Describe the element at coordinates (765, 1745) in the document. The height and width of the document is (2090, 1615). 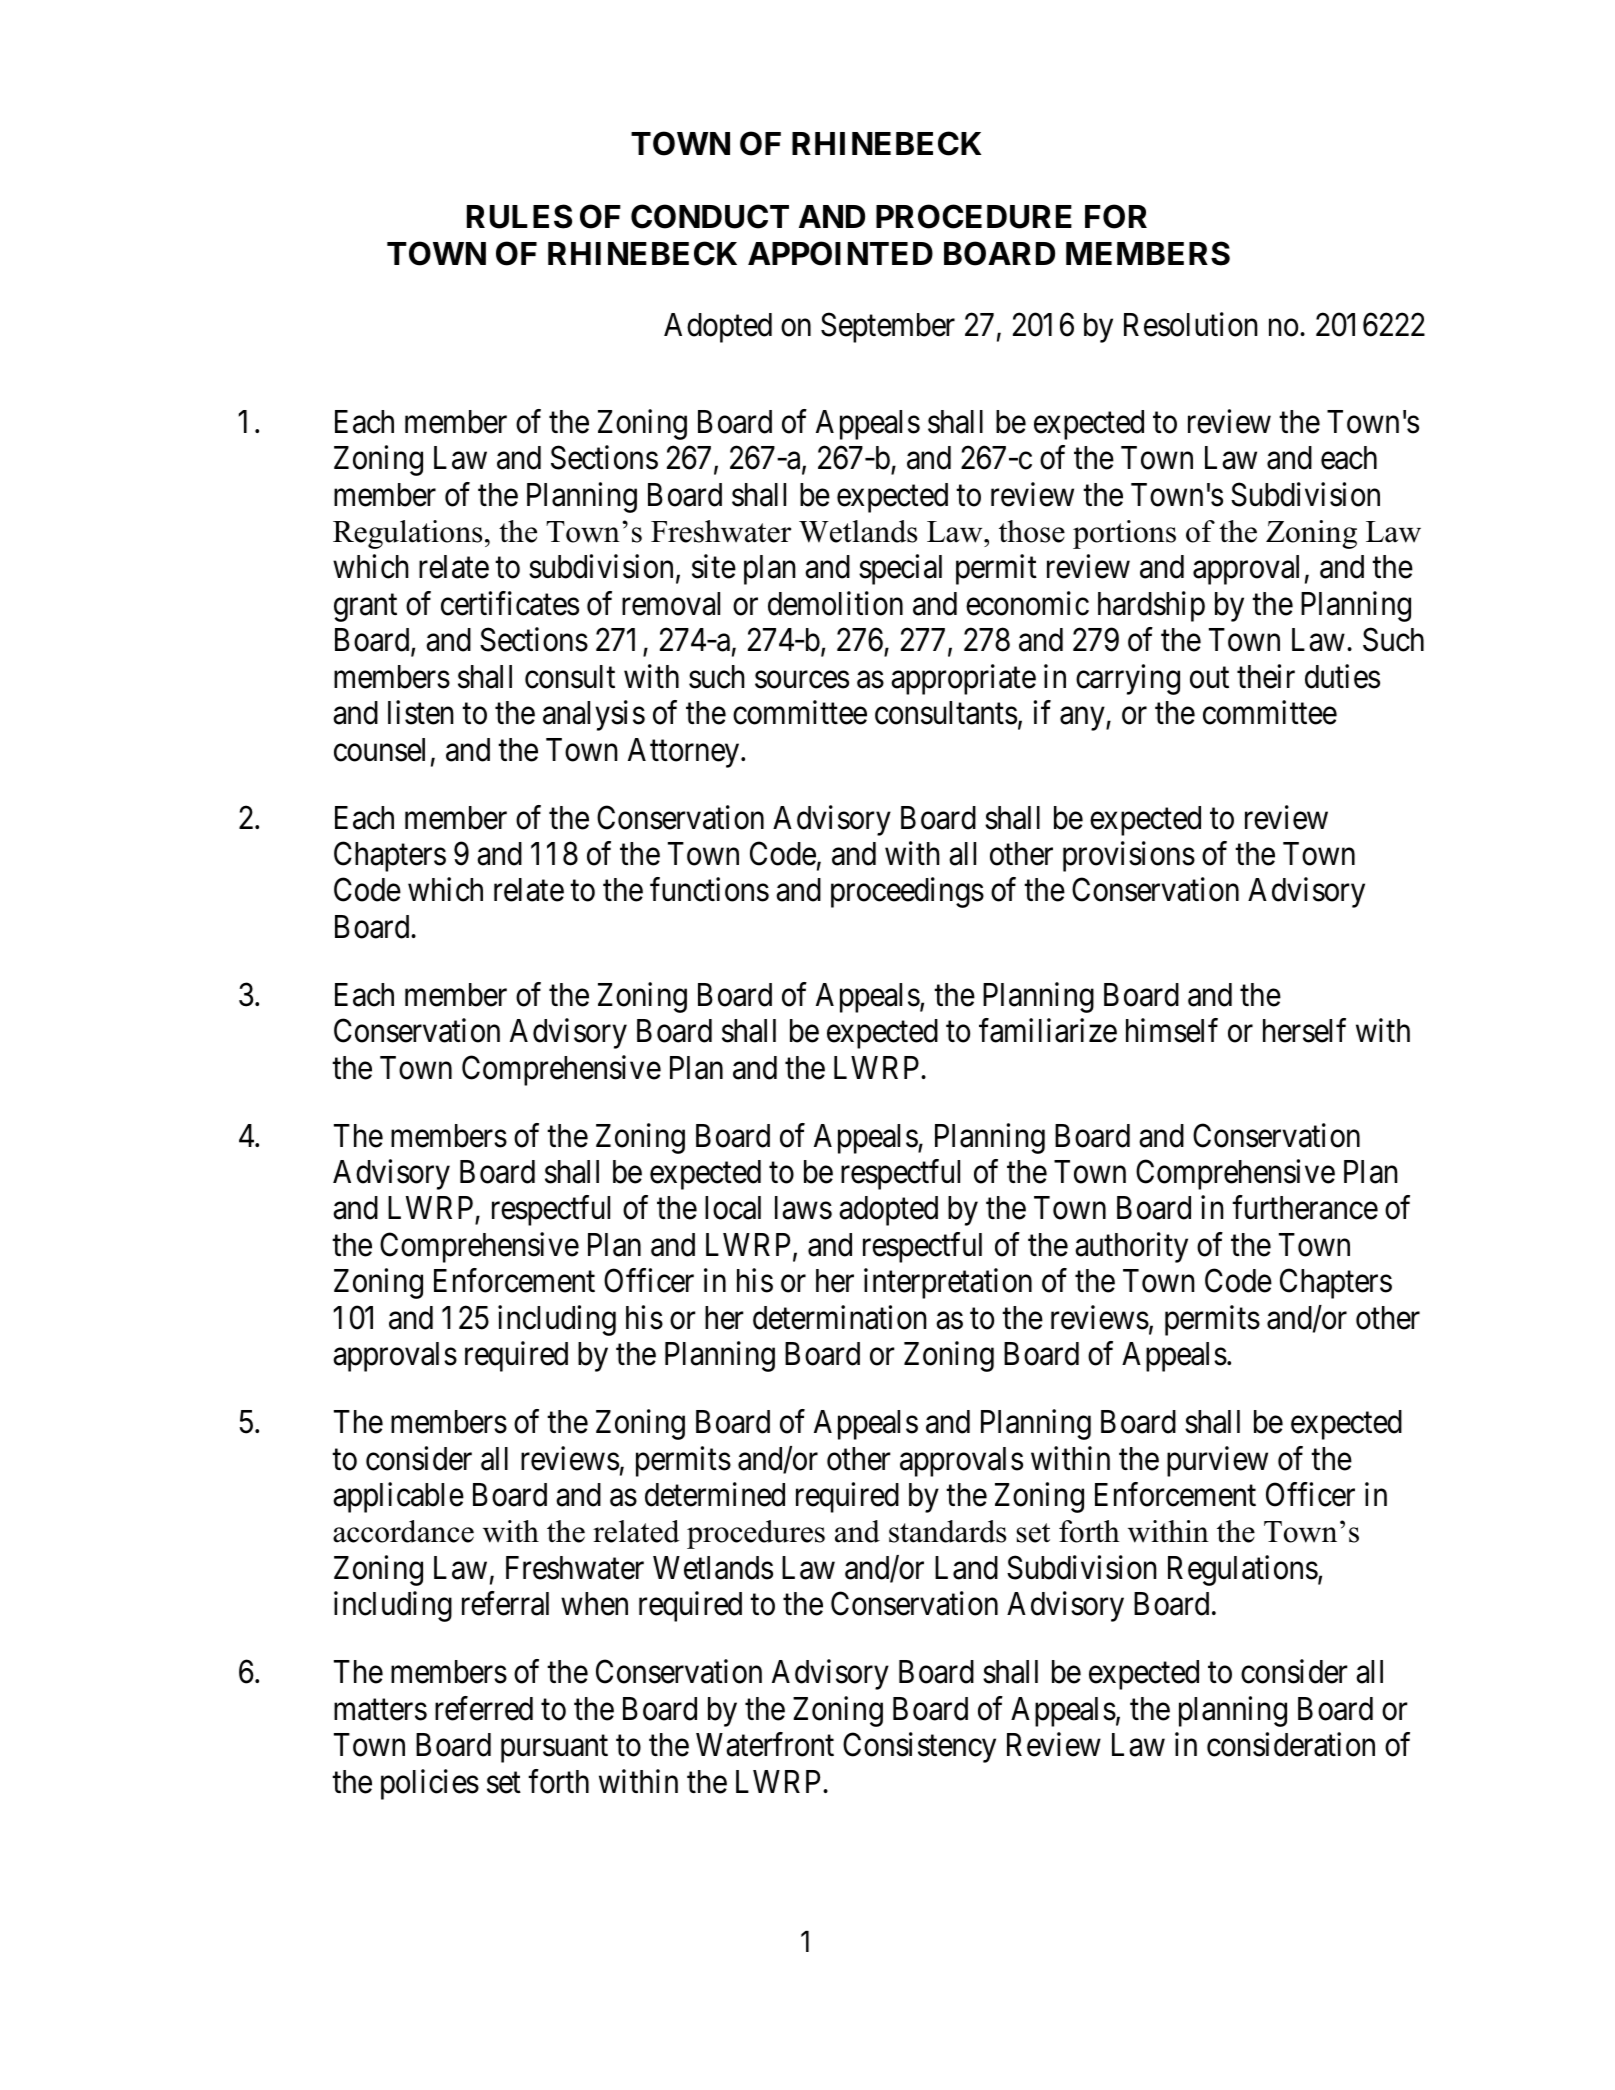
I see `Waterfront` at that location.
